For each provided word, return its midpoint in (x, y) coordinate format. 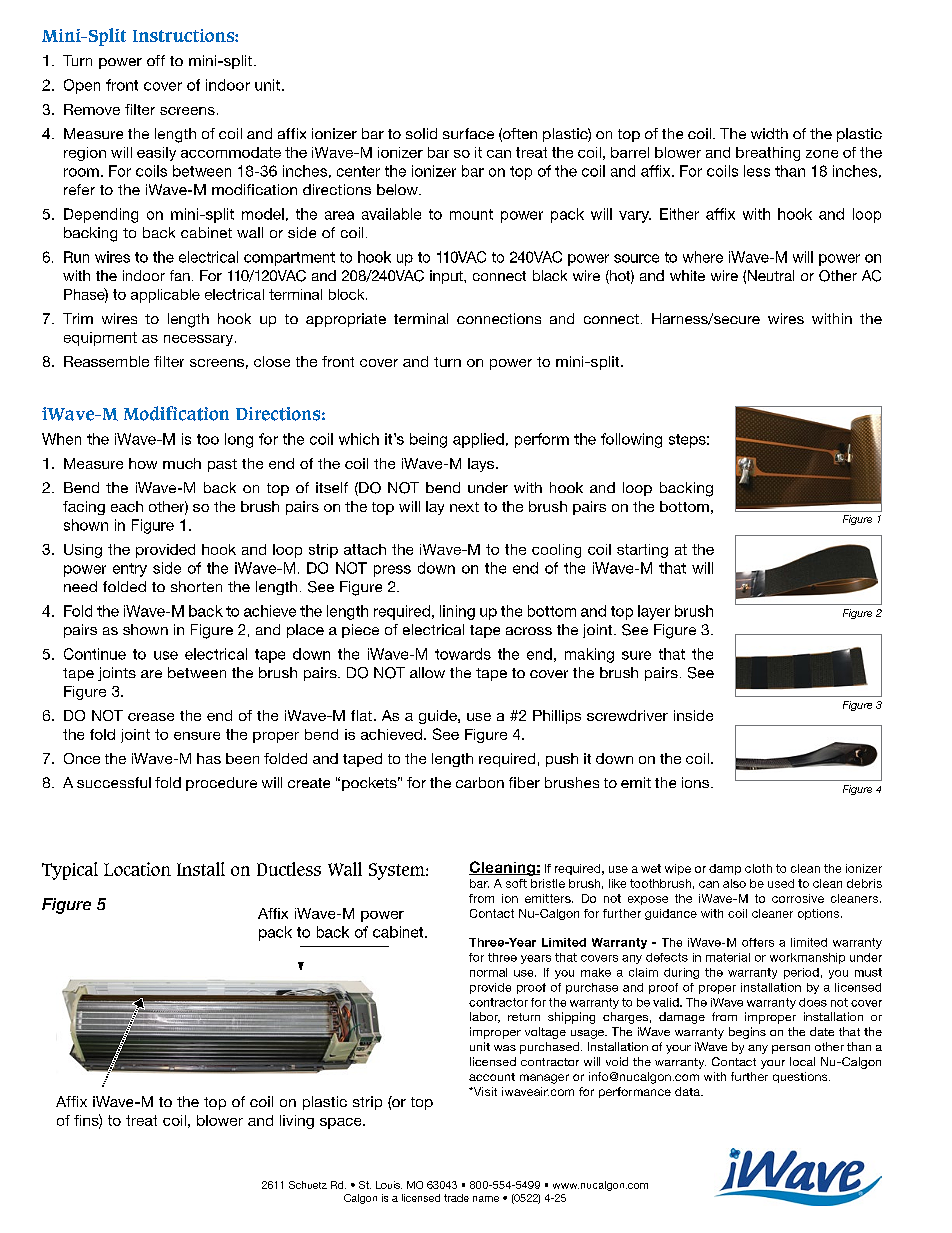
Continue (95, 654)
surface (468, 133)
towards (463, 654)
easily (156, 154)
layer (654, 612)
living (297, 1122)
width (769, 133)
